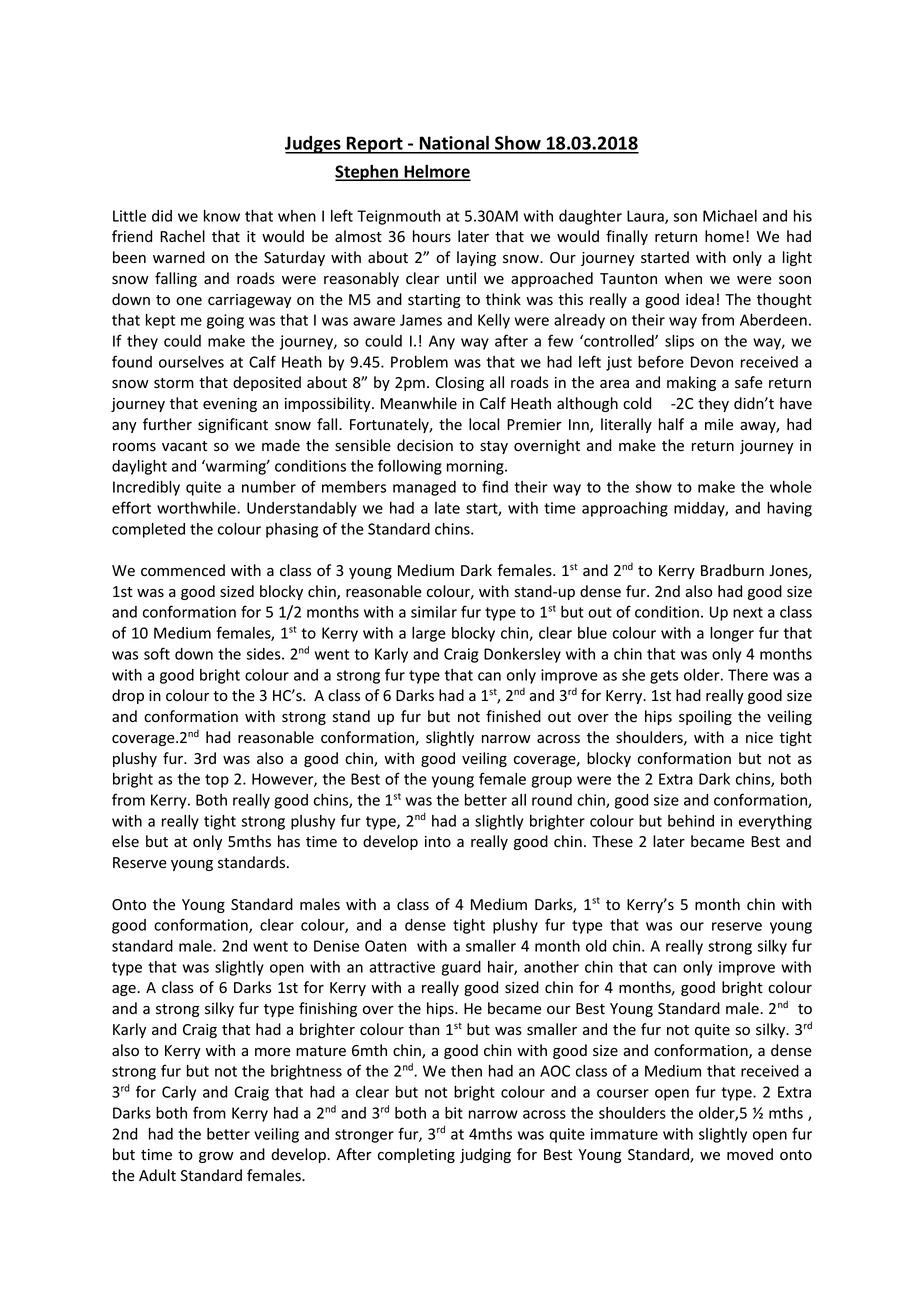 The image size is (924, 1308). Describe the element at coordinates (750, 1154) in the image. I see `moved` at that location.
